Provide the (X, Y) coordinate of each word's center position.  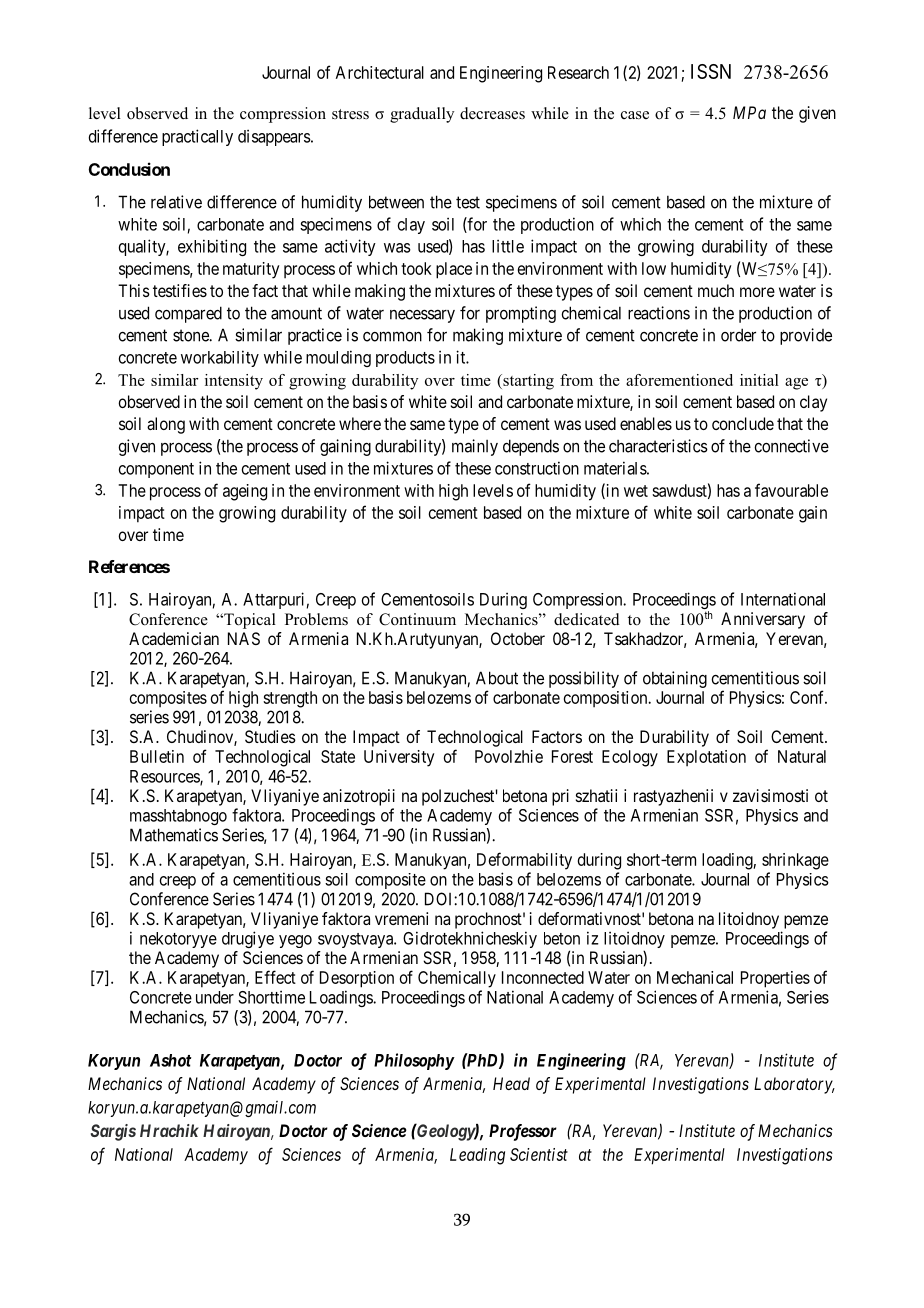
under (215, 997)
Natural (802, 756)
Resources (165, 777)
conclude (743, 423)
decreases (492, 113)
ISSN (711, 71)
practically (197, 137)
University (399, 758)
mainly (475, 447)
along (166, 425)
